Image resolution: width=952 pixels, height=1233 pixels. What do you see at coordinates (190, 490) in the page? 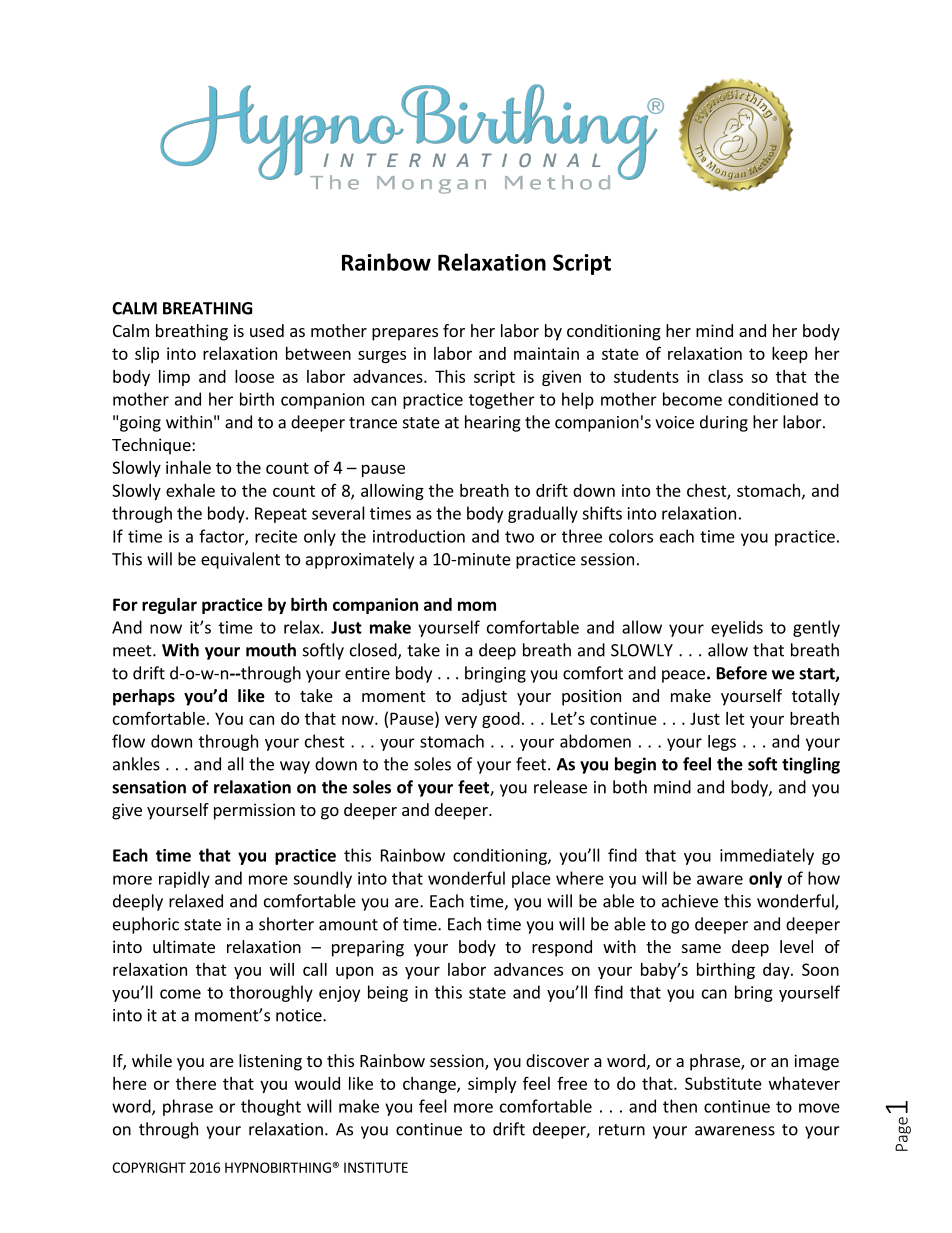
I see `exhale` at bounding box center [190, 490].
